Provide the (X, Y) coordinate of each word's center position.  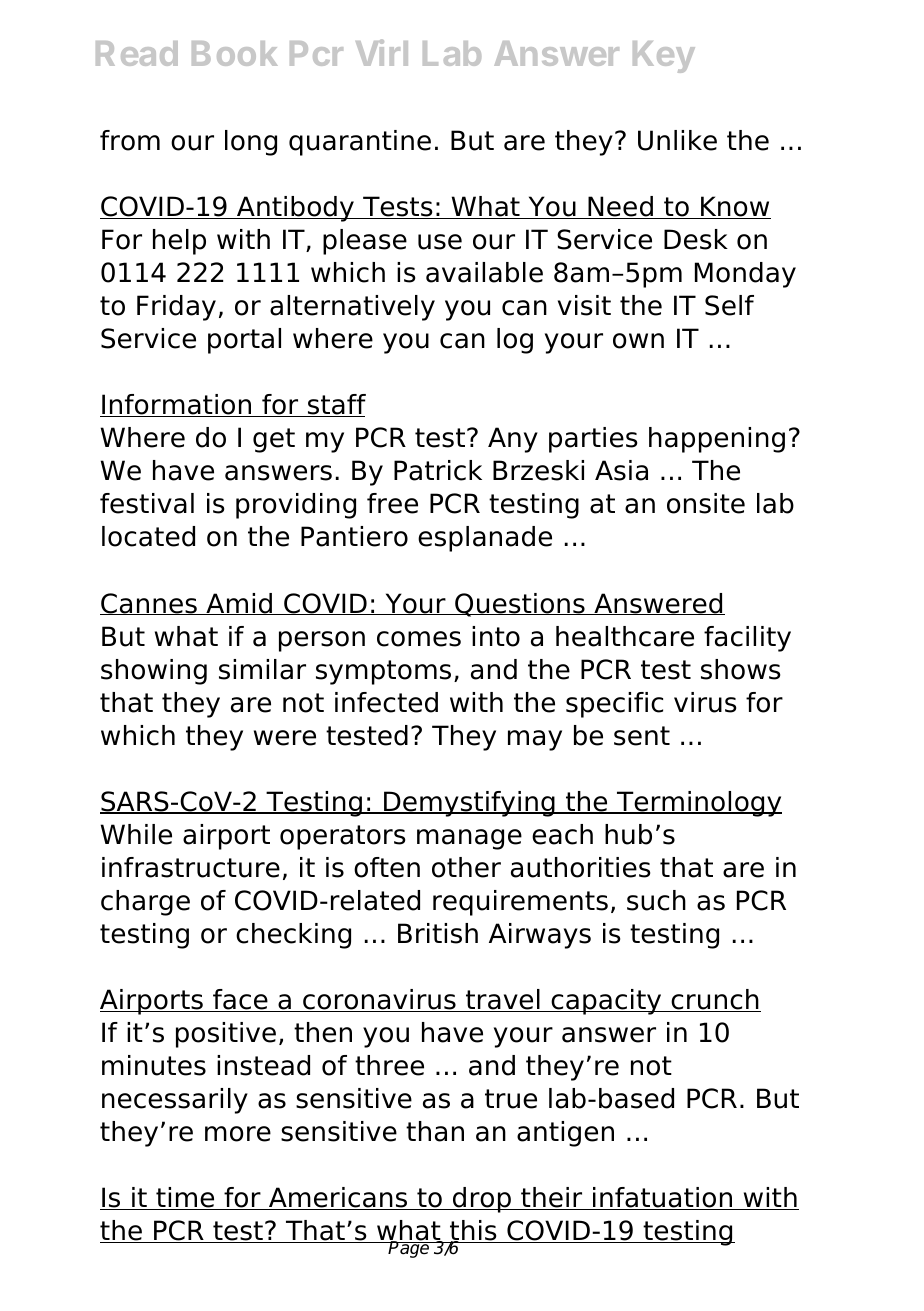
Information (177, 405)
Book (235, 53)
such (656, 900)
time (185, 1198)
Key (664, 57)
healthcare (625, 636)
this (473, 1231)
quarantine (360, 143)
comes (419, 639)
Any (513, 440)
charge (145, 903)
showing (154, 672)
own (638, 341)
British (438, 933)
